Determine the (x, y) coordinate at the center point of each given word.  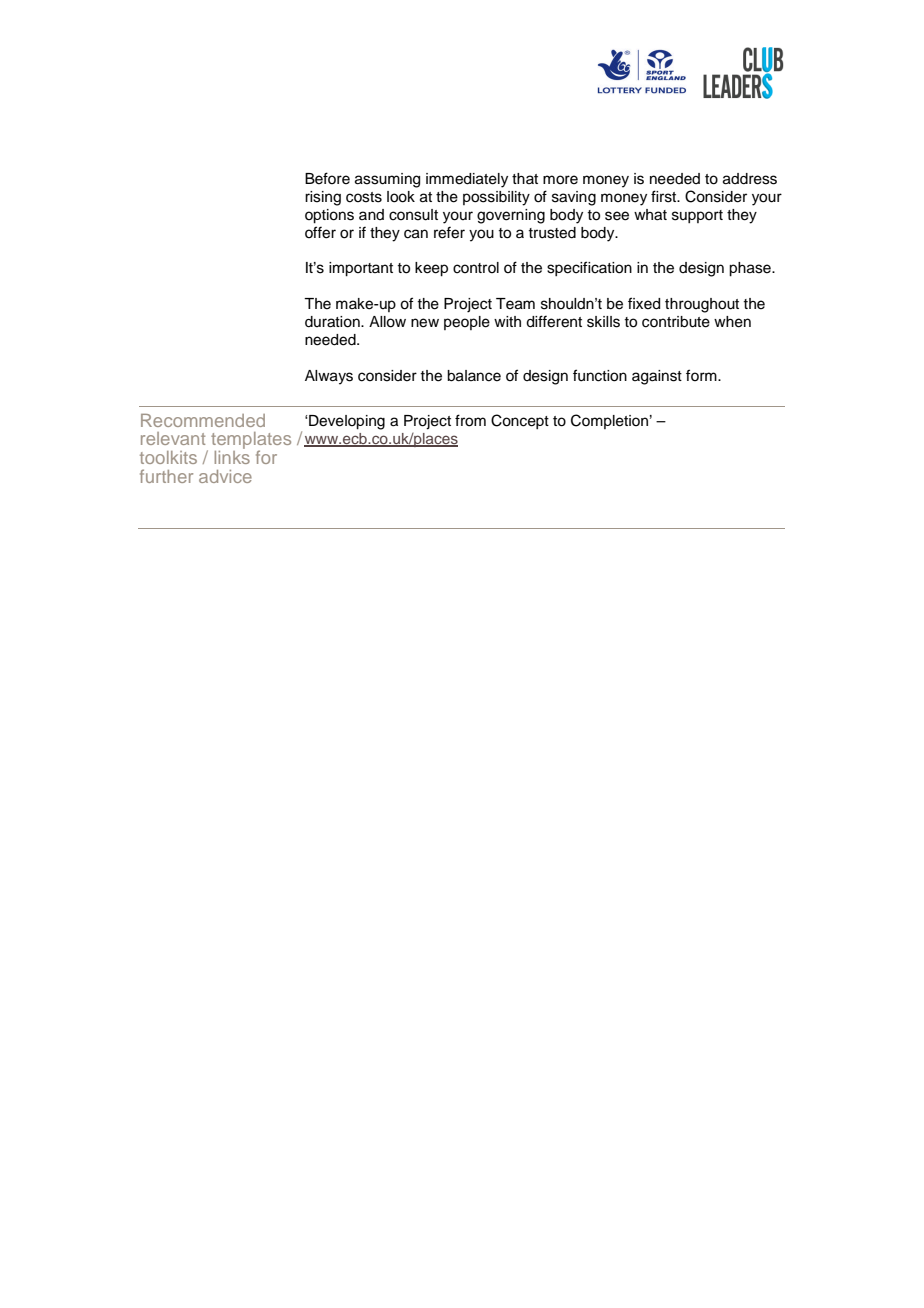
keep (431, 269)
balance (474, 376)
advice (225, 476)
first (665, 196)
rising (323, 198)
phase (751, 269)
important (361, 269)
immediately (467, 180)
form (702, 375)
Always (329, 377)
